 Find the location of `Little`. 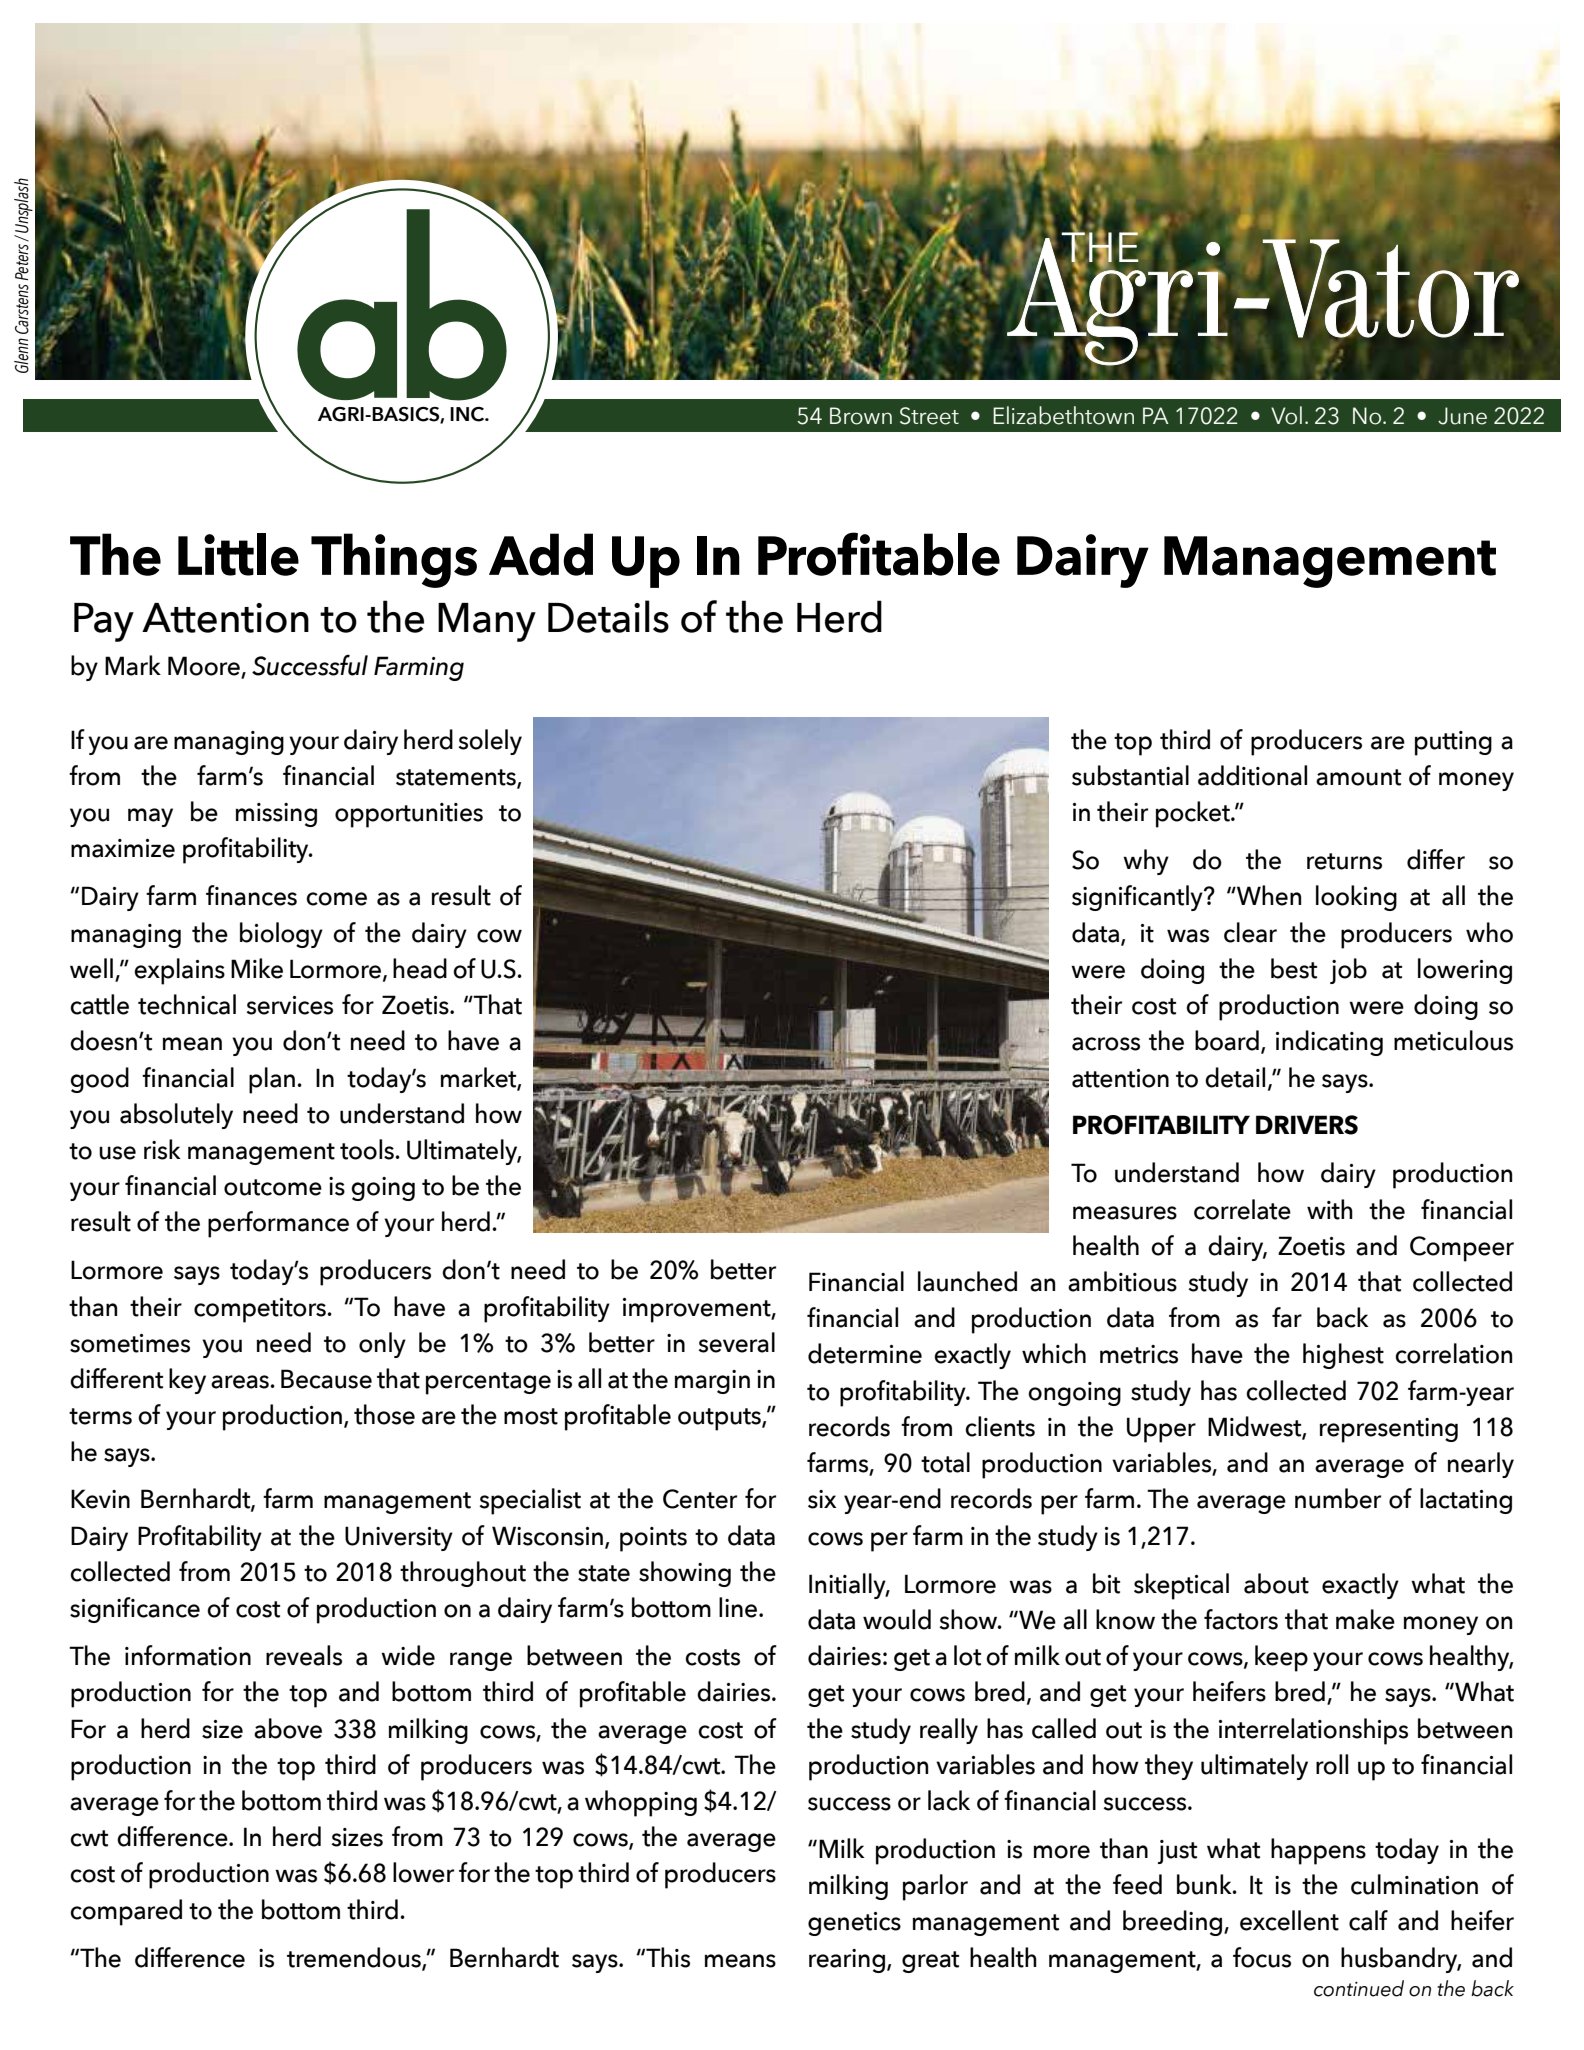

Little is located at coordinates (238, 554).
